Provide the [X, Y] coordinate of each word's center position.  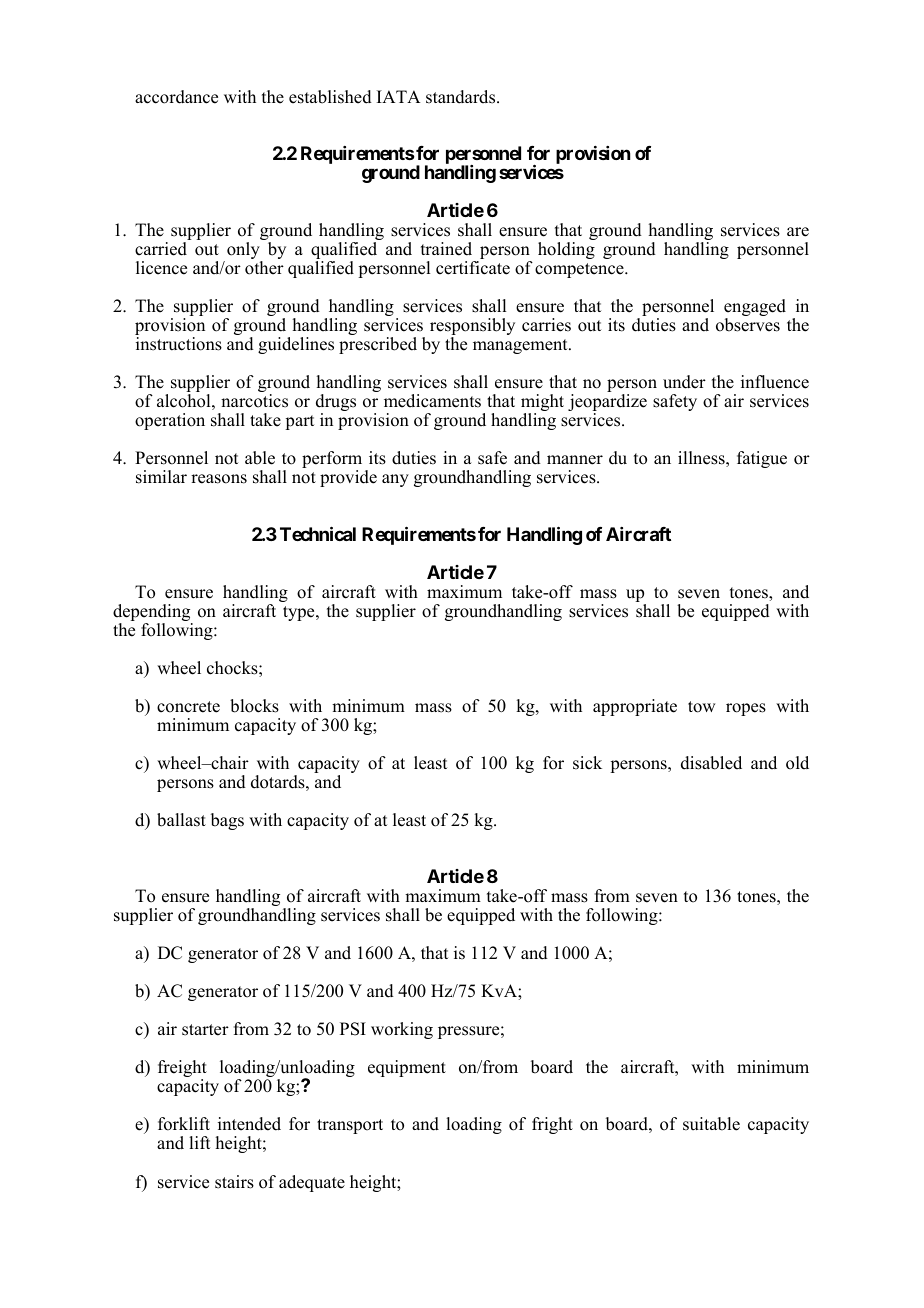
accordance [176, 97]
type [300, 613]
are [798, 232]
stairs [234, 1182]
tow [701, 707]
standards [462, 97]
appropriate [635, 707]
